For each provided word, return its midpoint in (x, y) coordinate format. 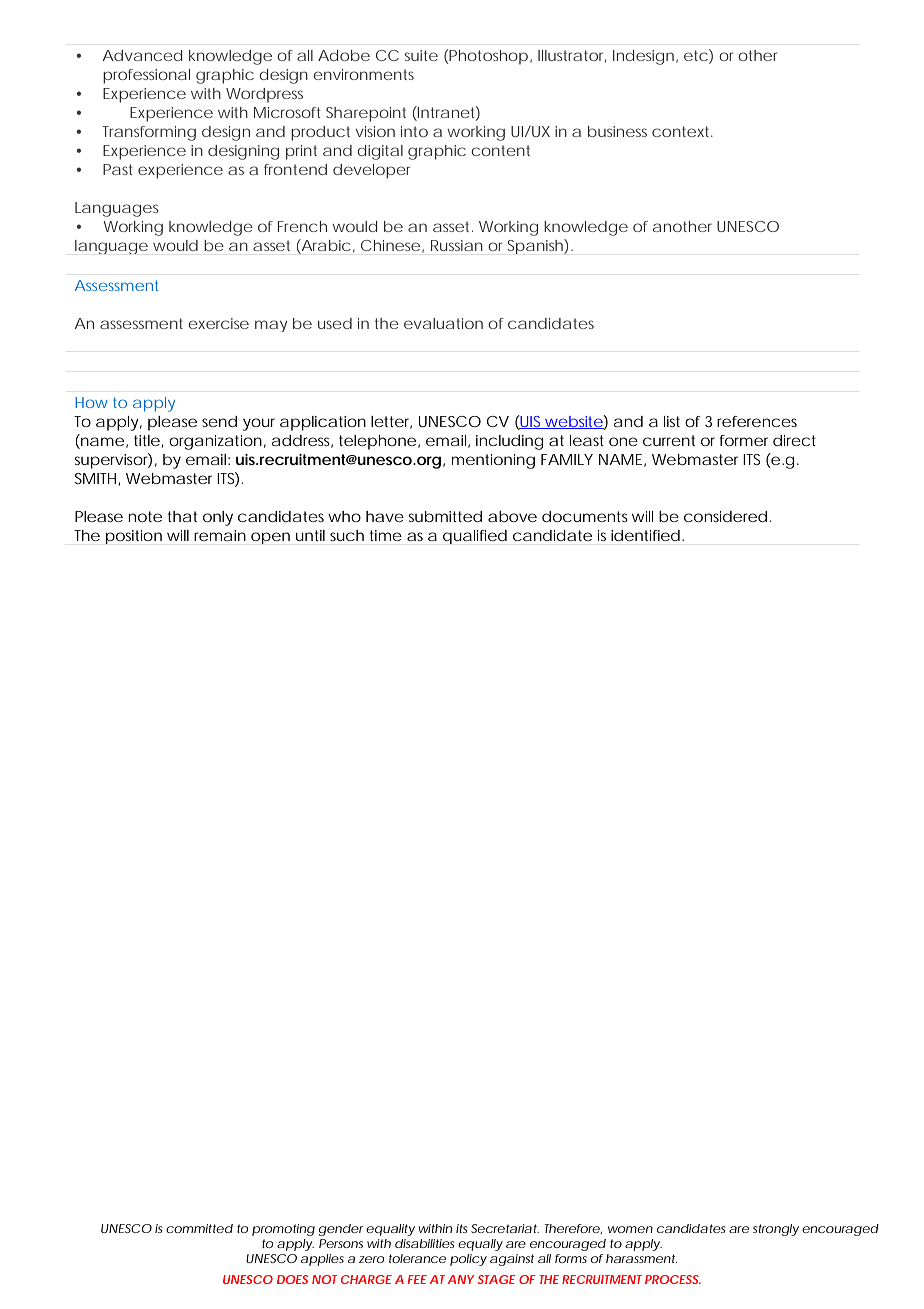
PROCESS (672, 1279)
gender (341, 1230)
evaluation (443, 323)
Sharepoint (366, 114)
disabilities (424, 1243)
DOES (292, 1279)
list (672, 421)
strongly (776, 1230)
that (182, 516)
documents (585, 516)
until (310, 535)
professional (146, 76)
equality (390, 1230)
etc (696, 55)
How (91, 402)
